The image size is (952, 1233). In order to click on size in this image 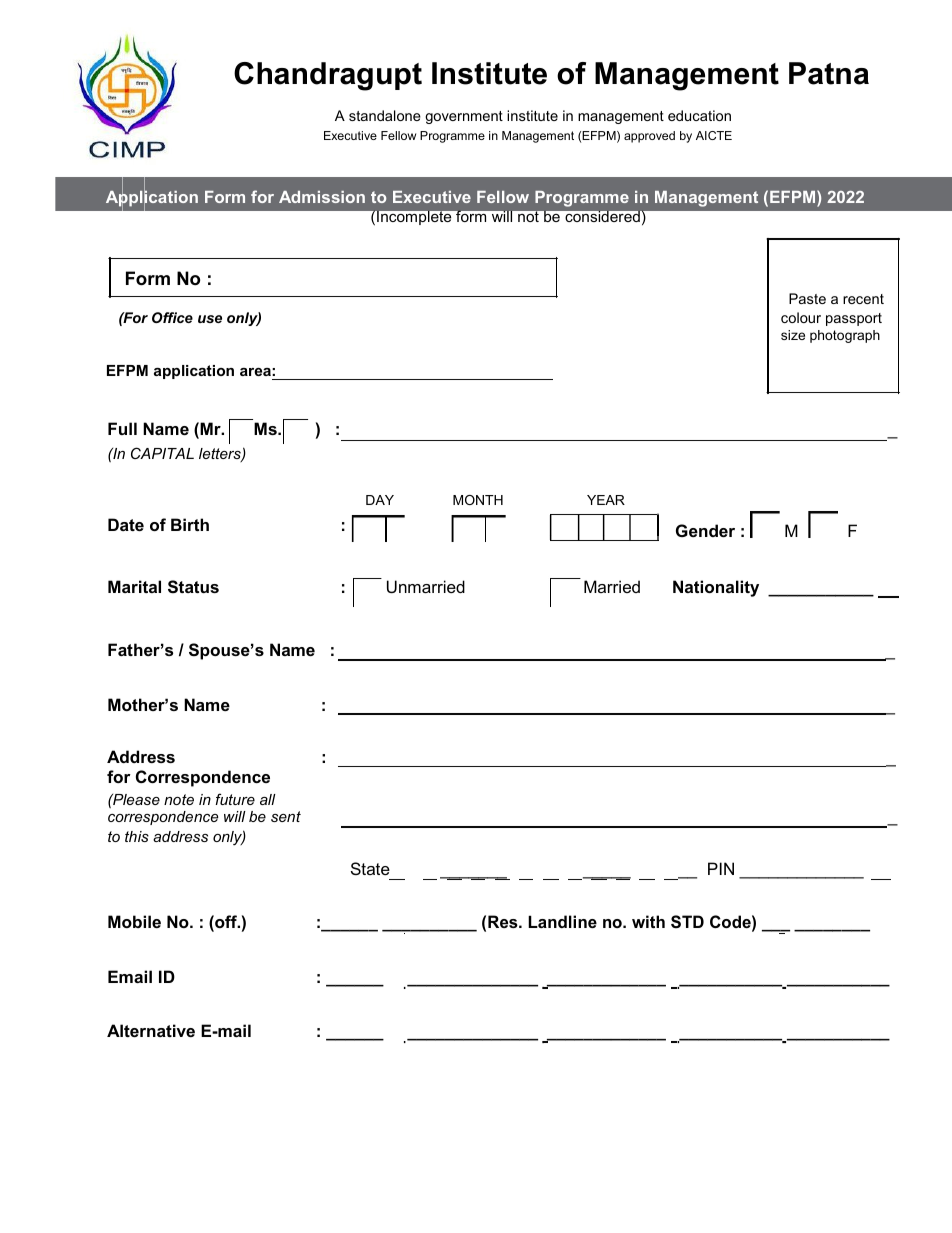, I will do `click(793, 335)`.
